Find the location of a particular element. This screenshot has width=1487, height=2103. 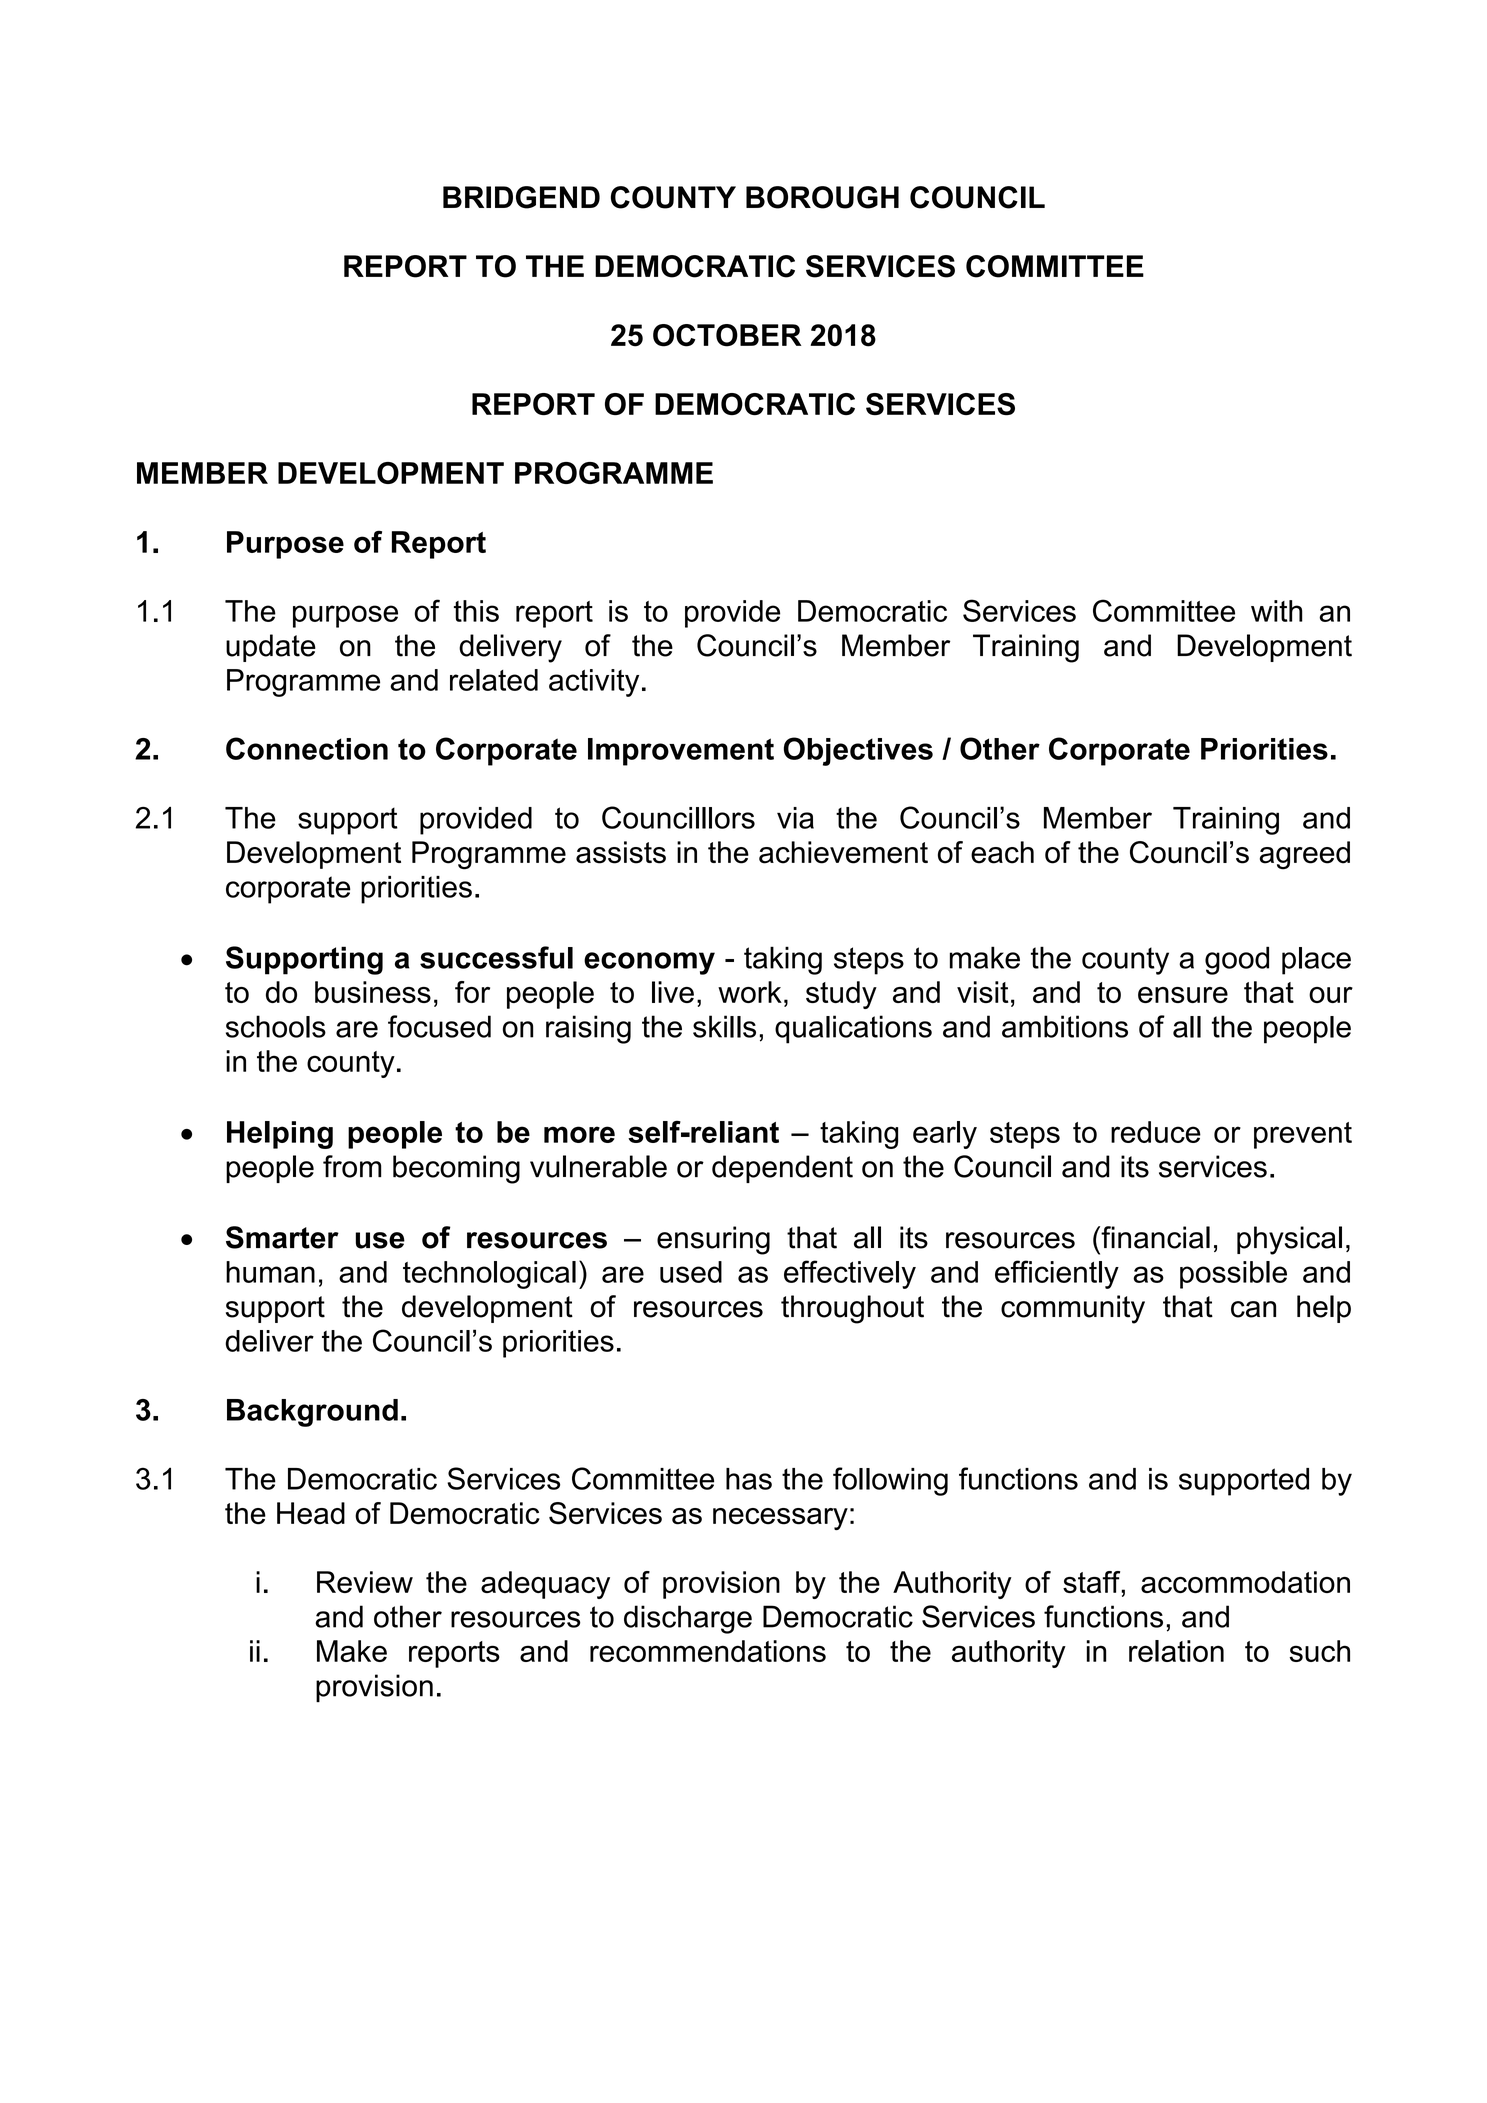

BOROUGH is located at coordinates (822, 197).
